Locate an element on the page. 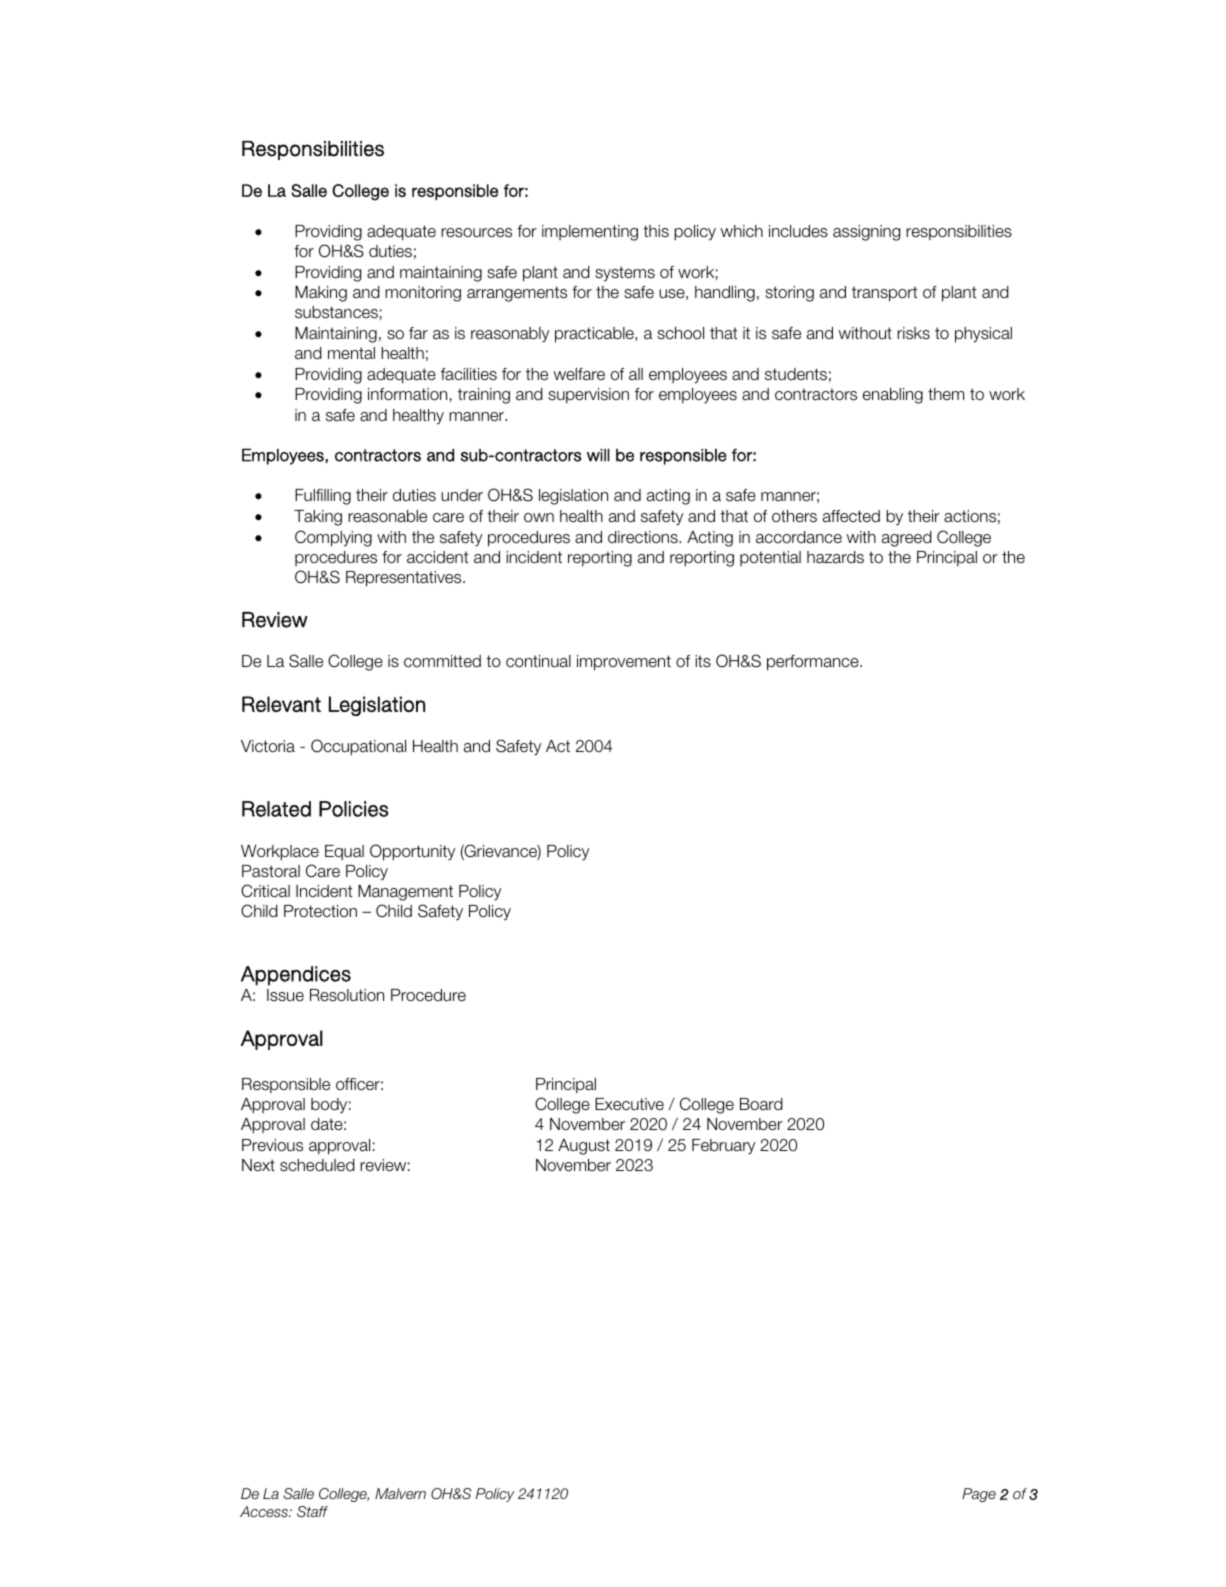 This image has width=1226, height=1587. Opportunity is located at coordinates (412, 852).
